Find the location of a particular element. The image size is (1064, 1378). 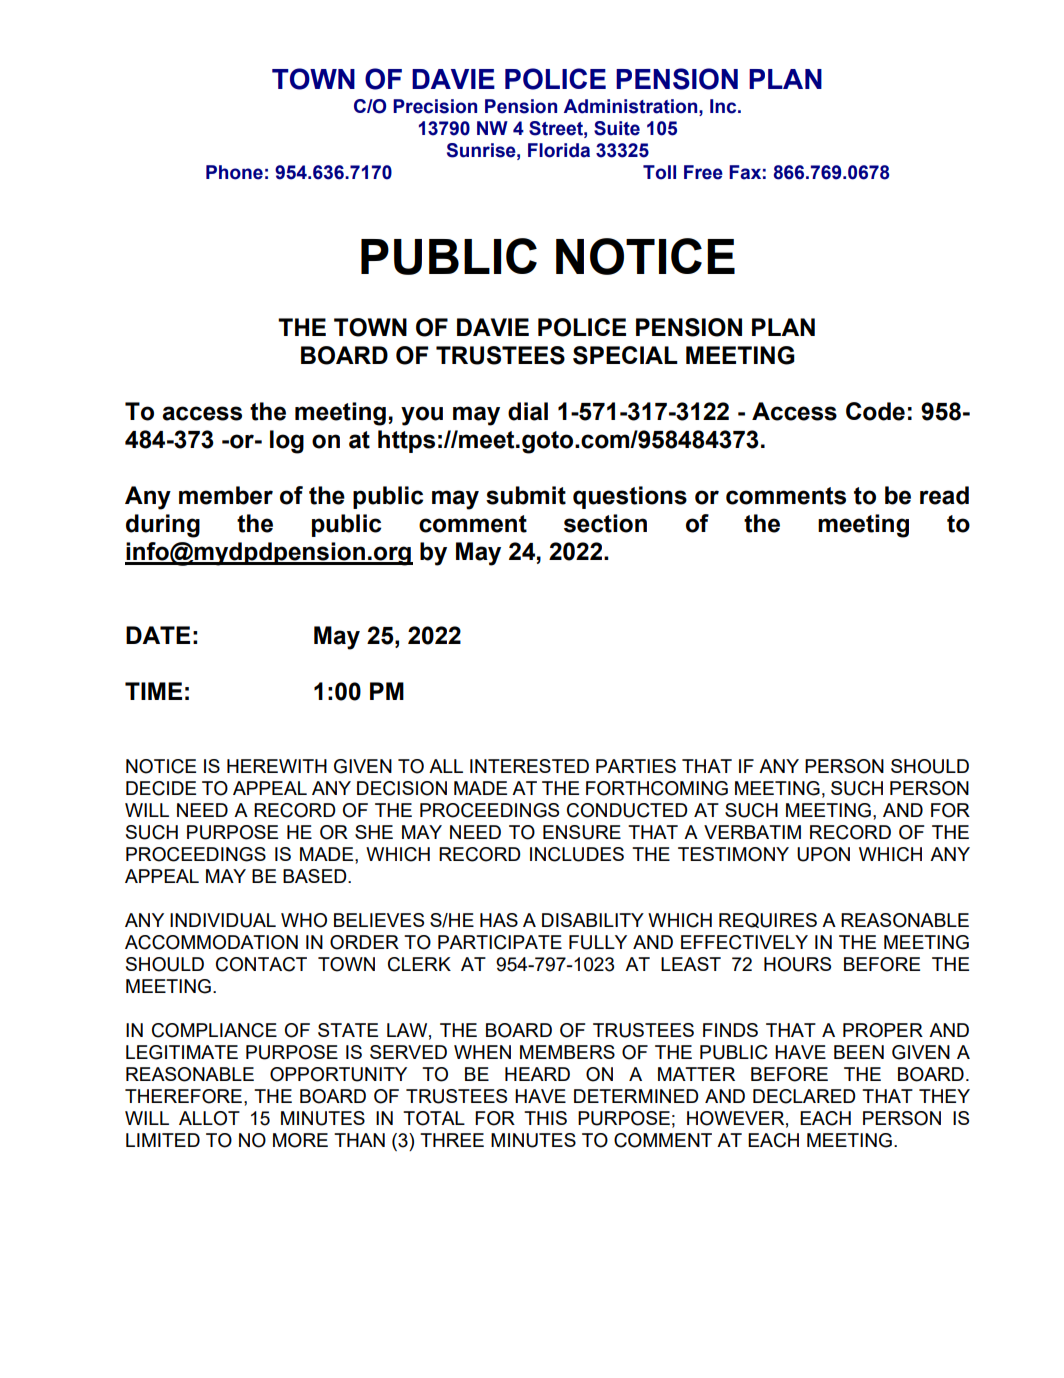

Phone is located at coordinates (234, 172).
